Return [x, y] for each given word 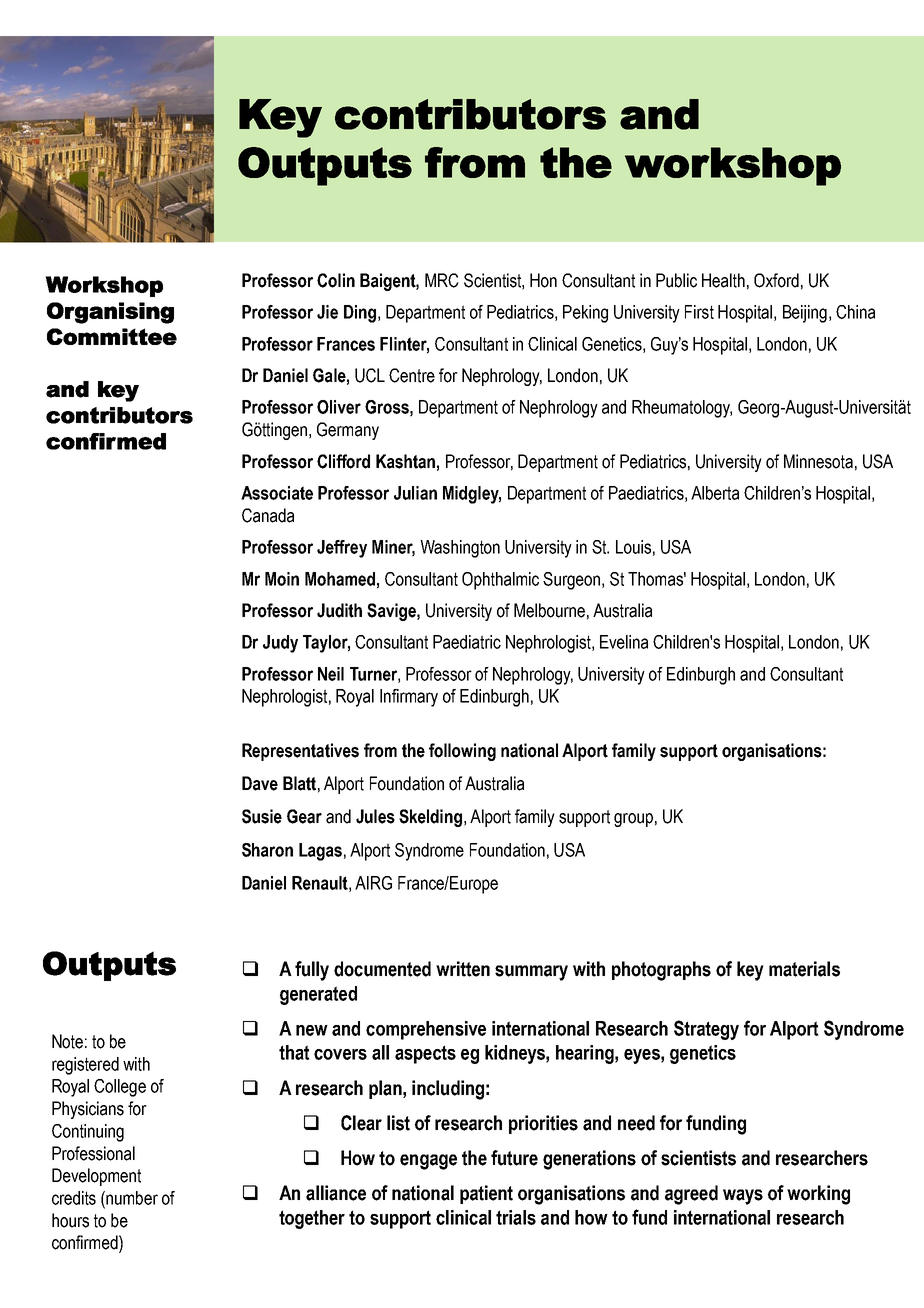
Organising [110, 313]
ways [743, 1197]
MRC [442, 280]
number [131, 1198]
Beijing [805, 314]
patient [486, 1194]
